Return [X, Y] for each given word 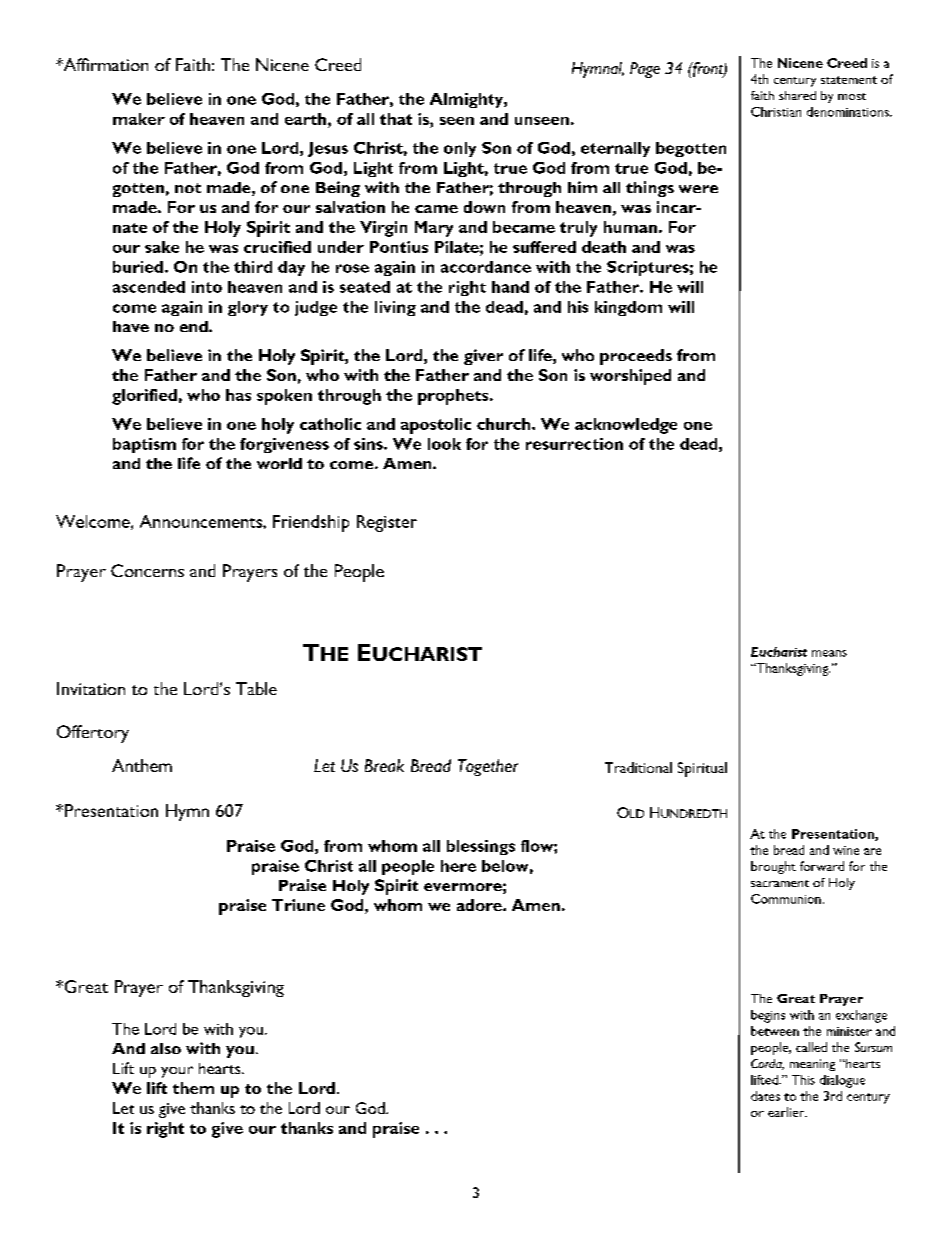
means [829, 653]
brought [773, 867]
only [460, 149]
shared [797, 95]
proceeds [636, 357]
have [131, 326]
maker [139, 119]
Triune [298, 905]
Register [387, 523]
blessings [481, 847]
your [177, 1072]
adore [480, 905]
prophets [454, 397]
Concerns [147, 570]
